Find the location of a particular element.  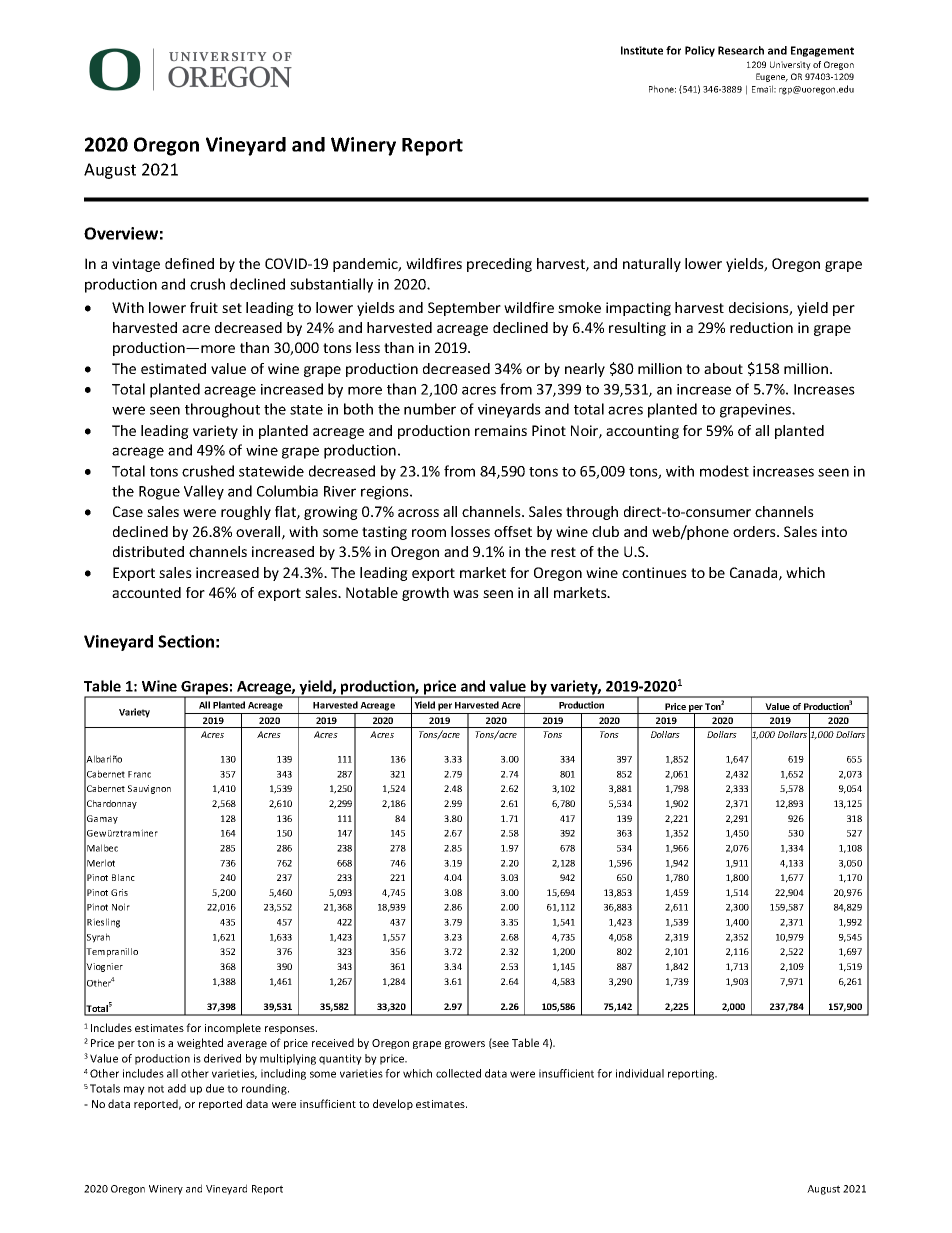

due is located at coordinates (215, 1088).
